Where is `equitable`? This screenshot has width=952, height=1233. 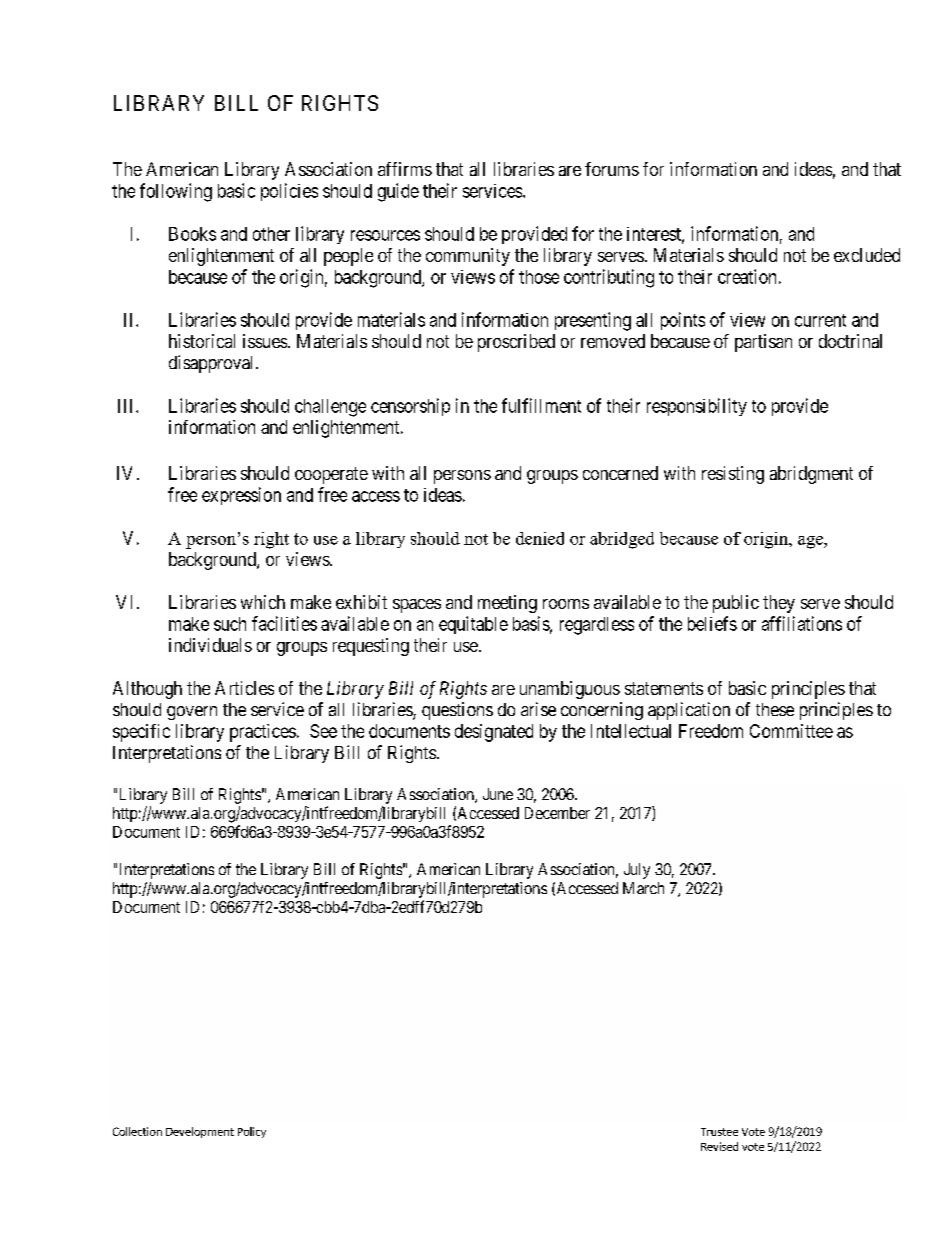
equitable is located at coordinates (473, 625).
